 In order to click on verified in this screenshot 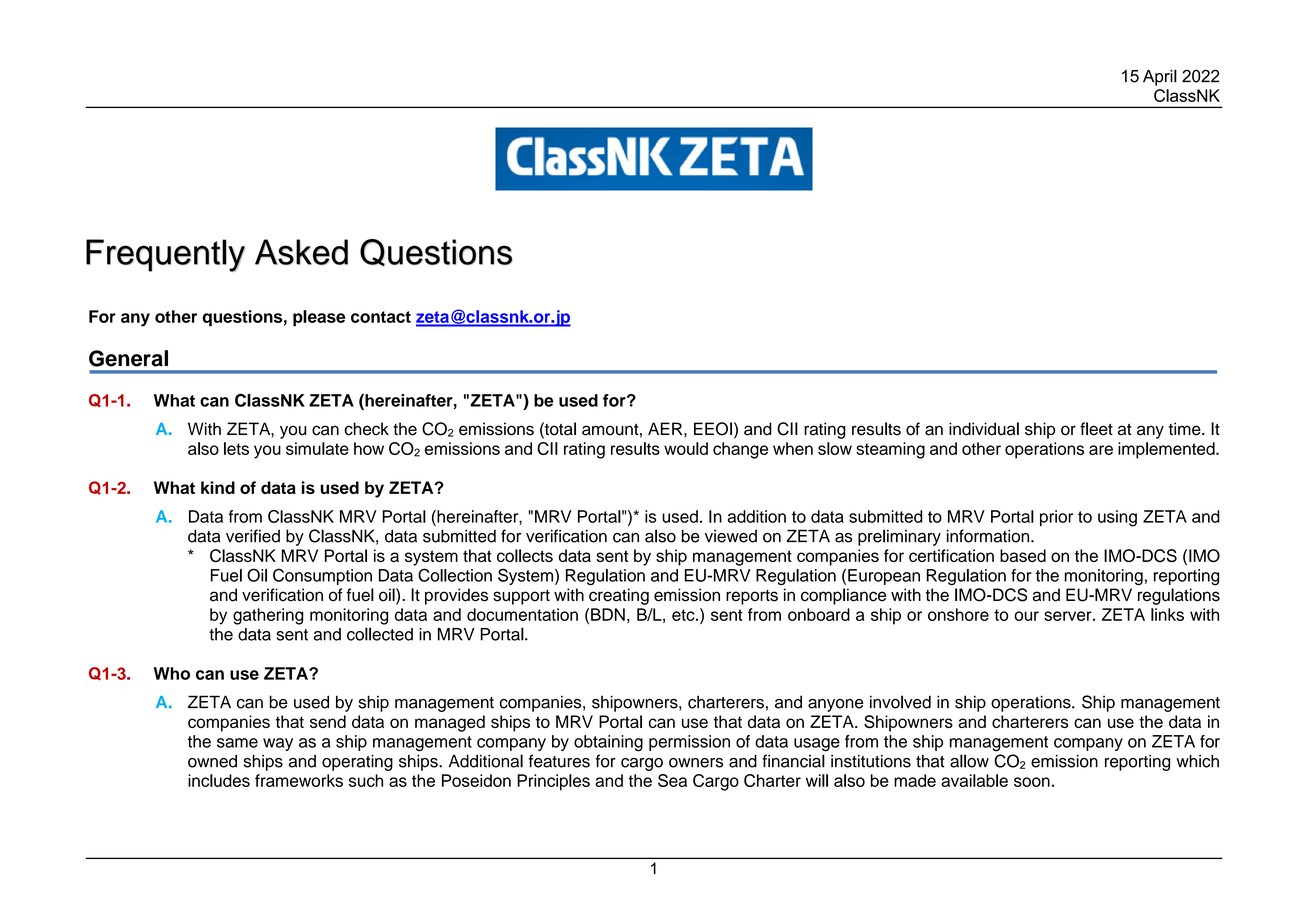, I will do `click(253, 536)`.
